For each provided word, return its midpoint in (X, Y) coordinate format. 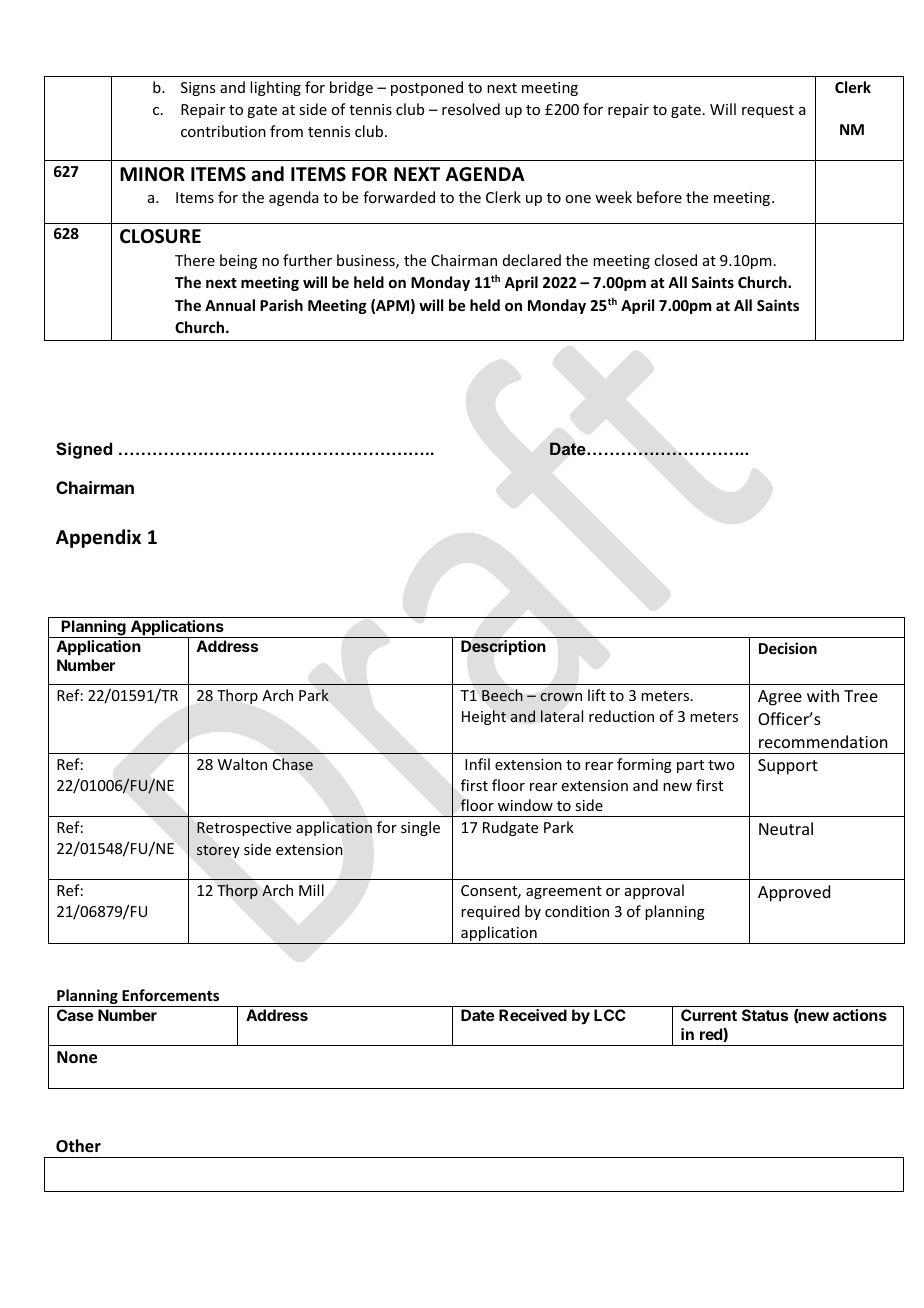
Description (503, 648)
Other (78, 1146)
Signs (198, 89)
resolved (471, 109)
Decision (788, 648)
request (768, 111)
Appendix (98, 538)
